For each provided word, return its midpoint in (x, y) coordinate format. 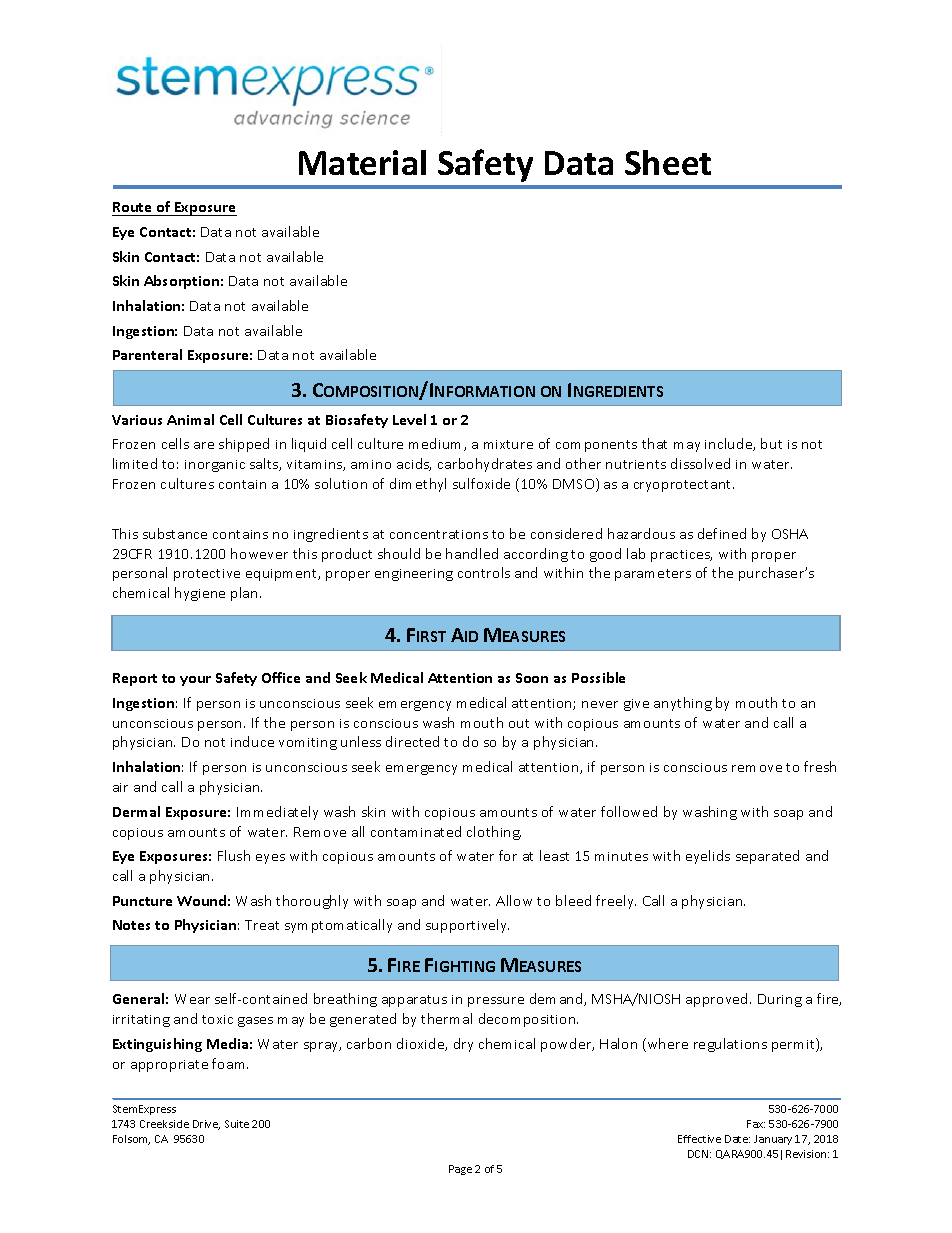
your (195, 681)
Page (460, 1170)
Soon (532, 678)
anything (683, 704)
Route (133, 209)
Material (362, 162)
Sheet (668, 162)
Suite (237, 1124)
